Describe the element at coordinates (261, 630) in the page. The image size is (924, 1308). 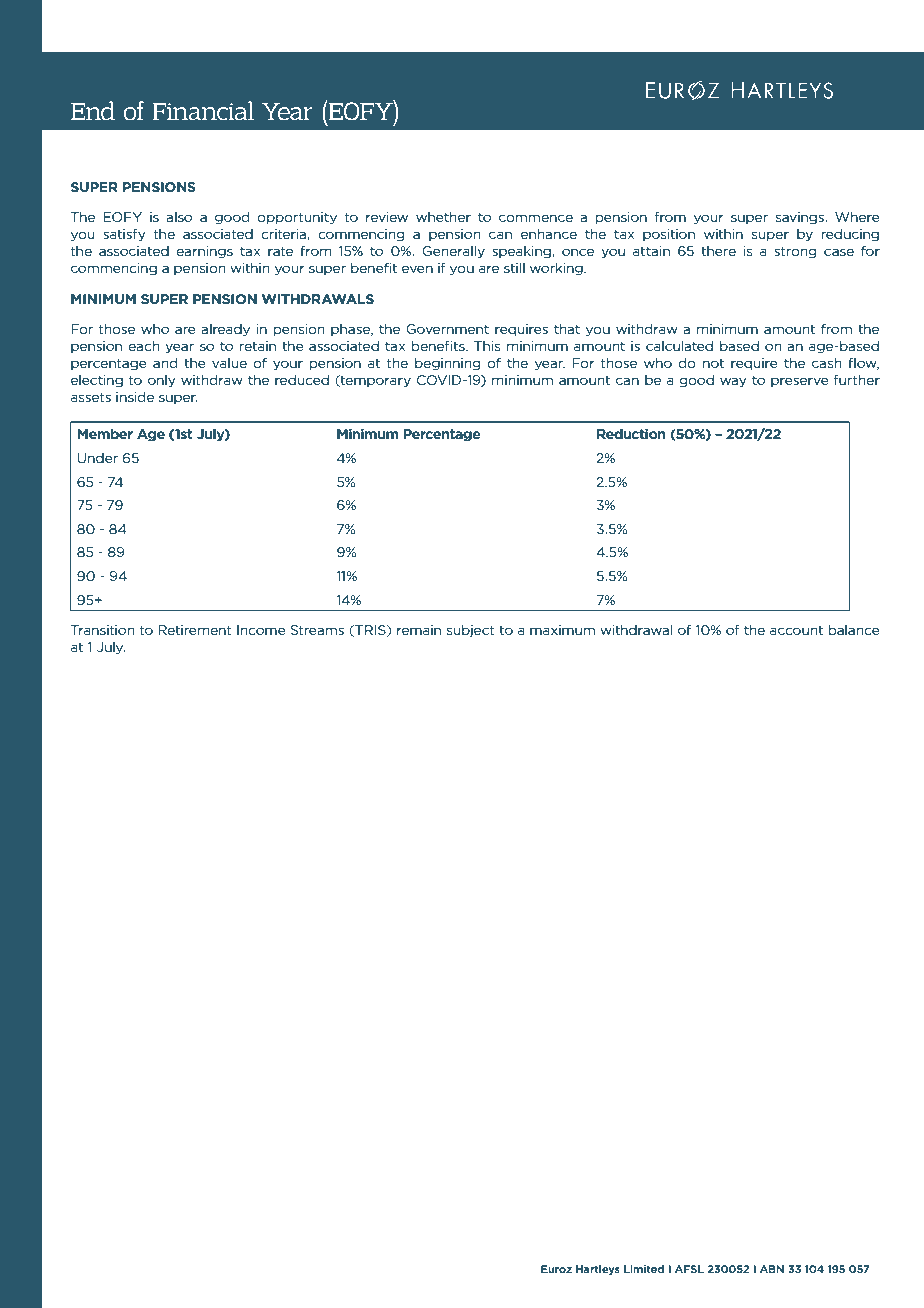
I see `Income` at that location.
